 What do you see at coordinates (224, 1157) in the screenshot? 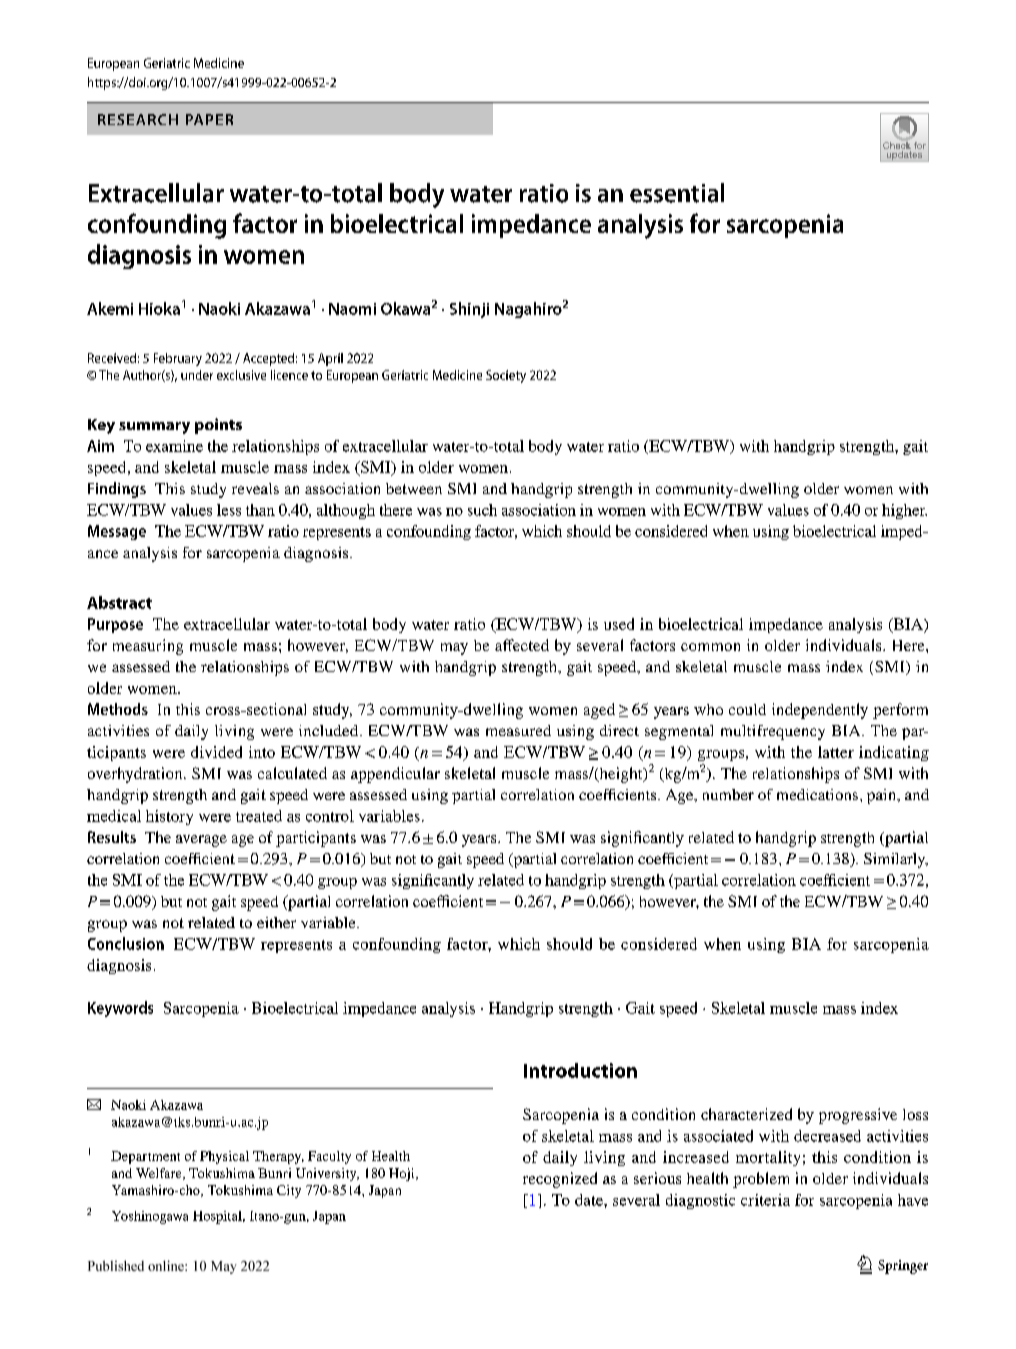
I see `Physical` at bounding box center [224, 1157].
